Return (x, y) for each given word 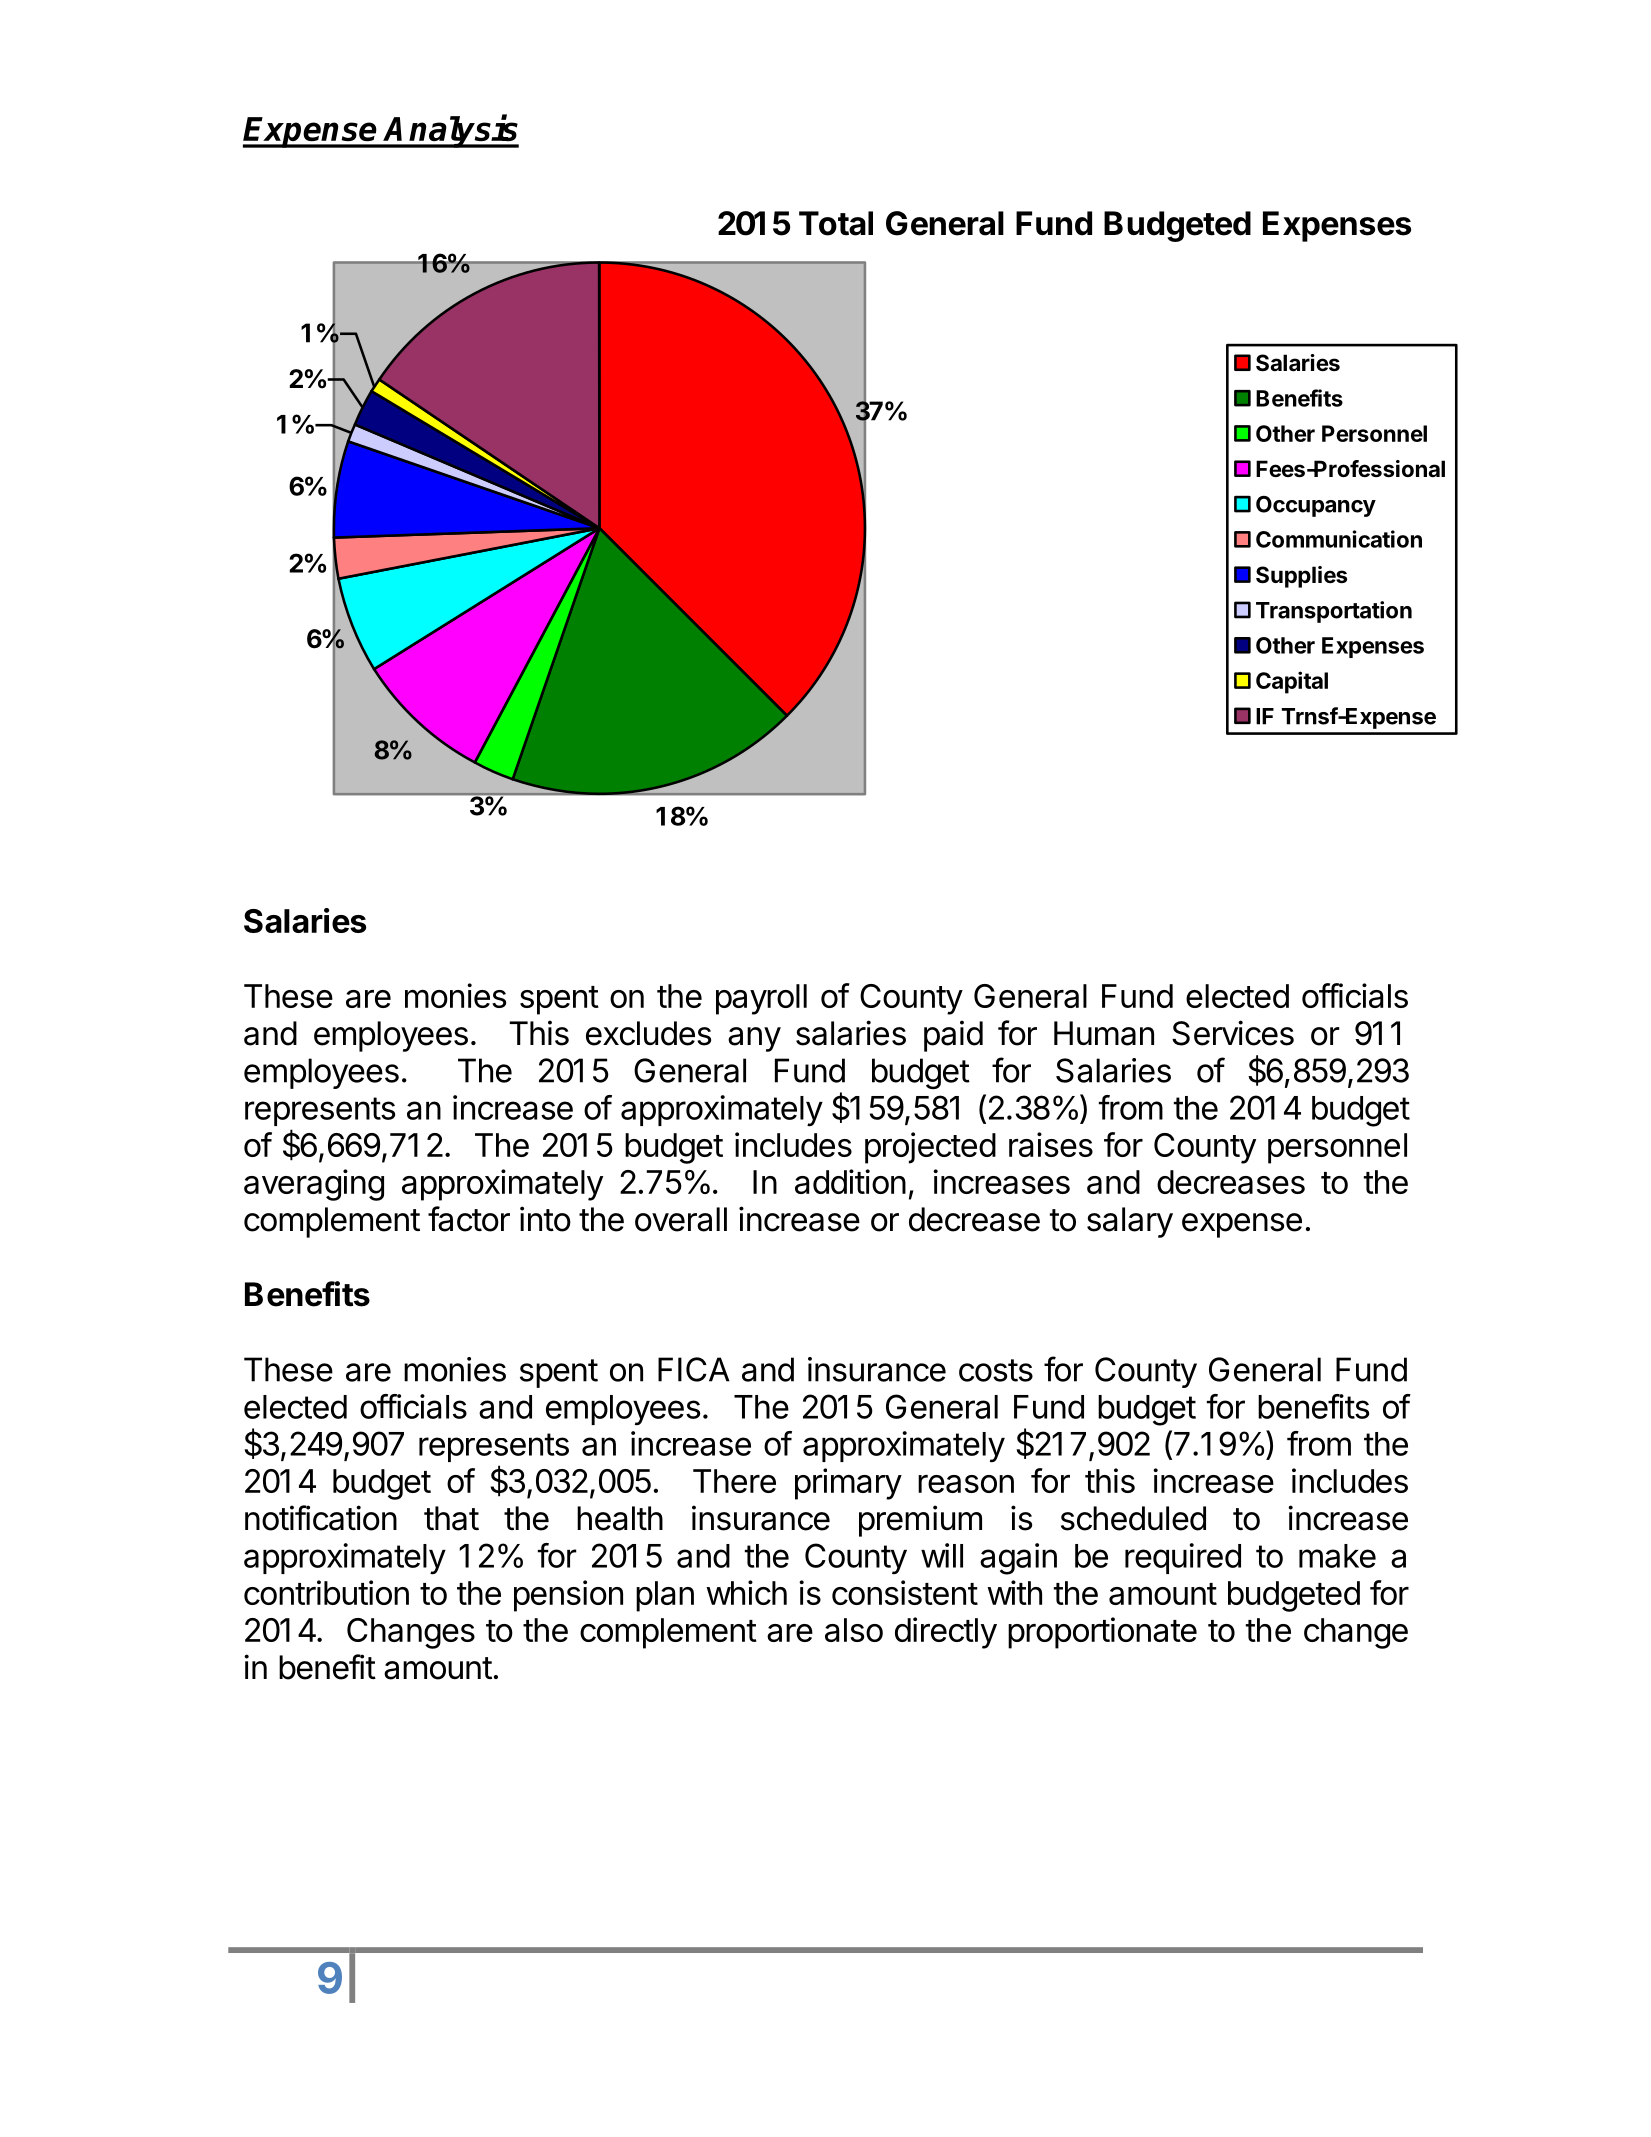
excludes (648, 1033)
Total (836, 223)
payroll (761, 999)
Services (1233, 1033)
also (854, 1630)
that (451, 1518)
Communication (1339, 539)
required (1183, 1558)
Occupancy (1316, 506)
